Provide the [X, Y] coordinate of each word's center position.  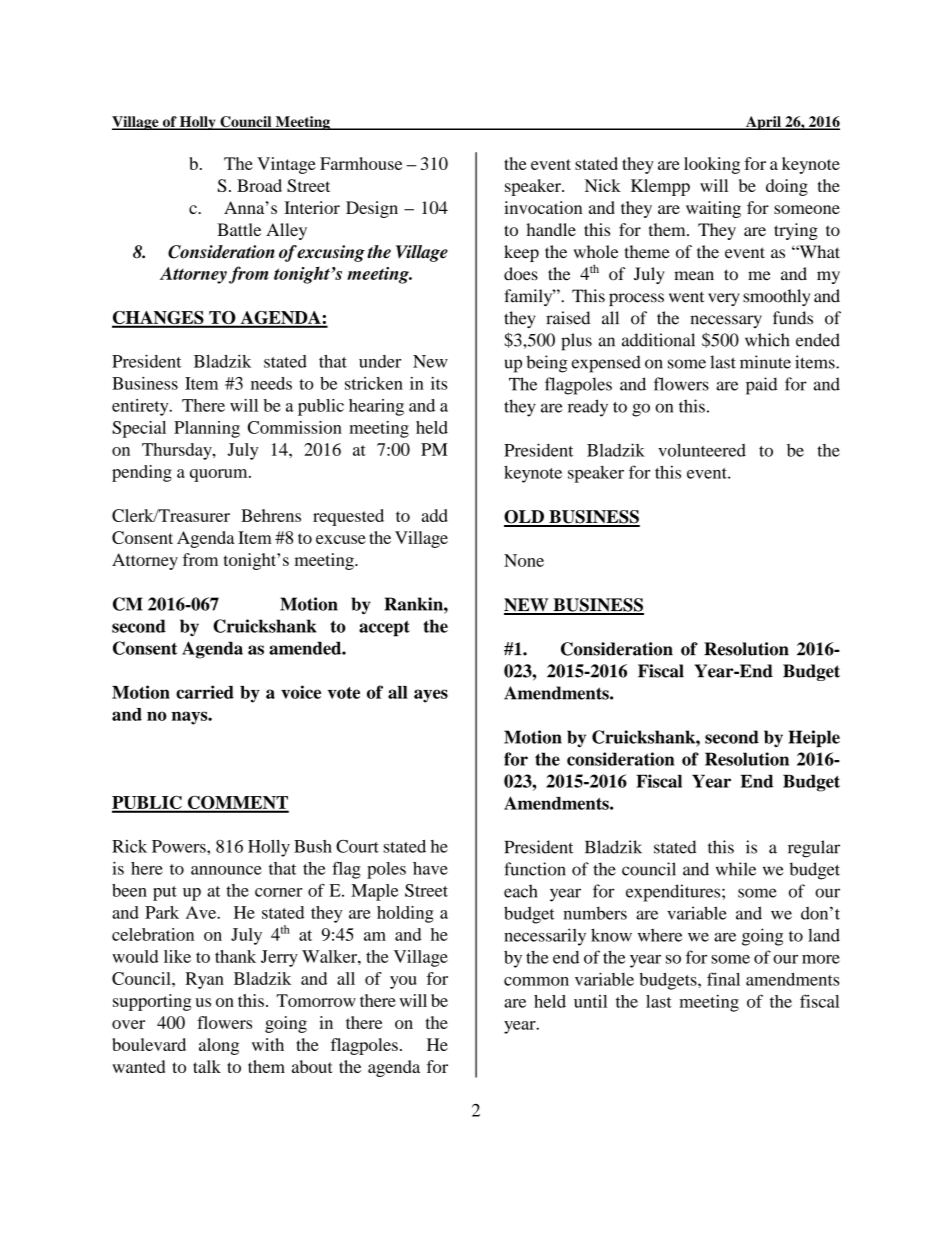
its [439, 383]
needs [271, 383]
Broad [259, 185]
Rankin [414, 604]
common [536, 981]
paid [761, 386]
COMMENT [237, 804]
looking [712, 165]
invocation [543, 207]
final [723, 979]
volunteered [702, 450]
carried [205, 692]
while [736, 869]
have [430, 868]
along [219, 1046]
